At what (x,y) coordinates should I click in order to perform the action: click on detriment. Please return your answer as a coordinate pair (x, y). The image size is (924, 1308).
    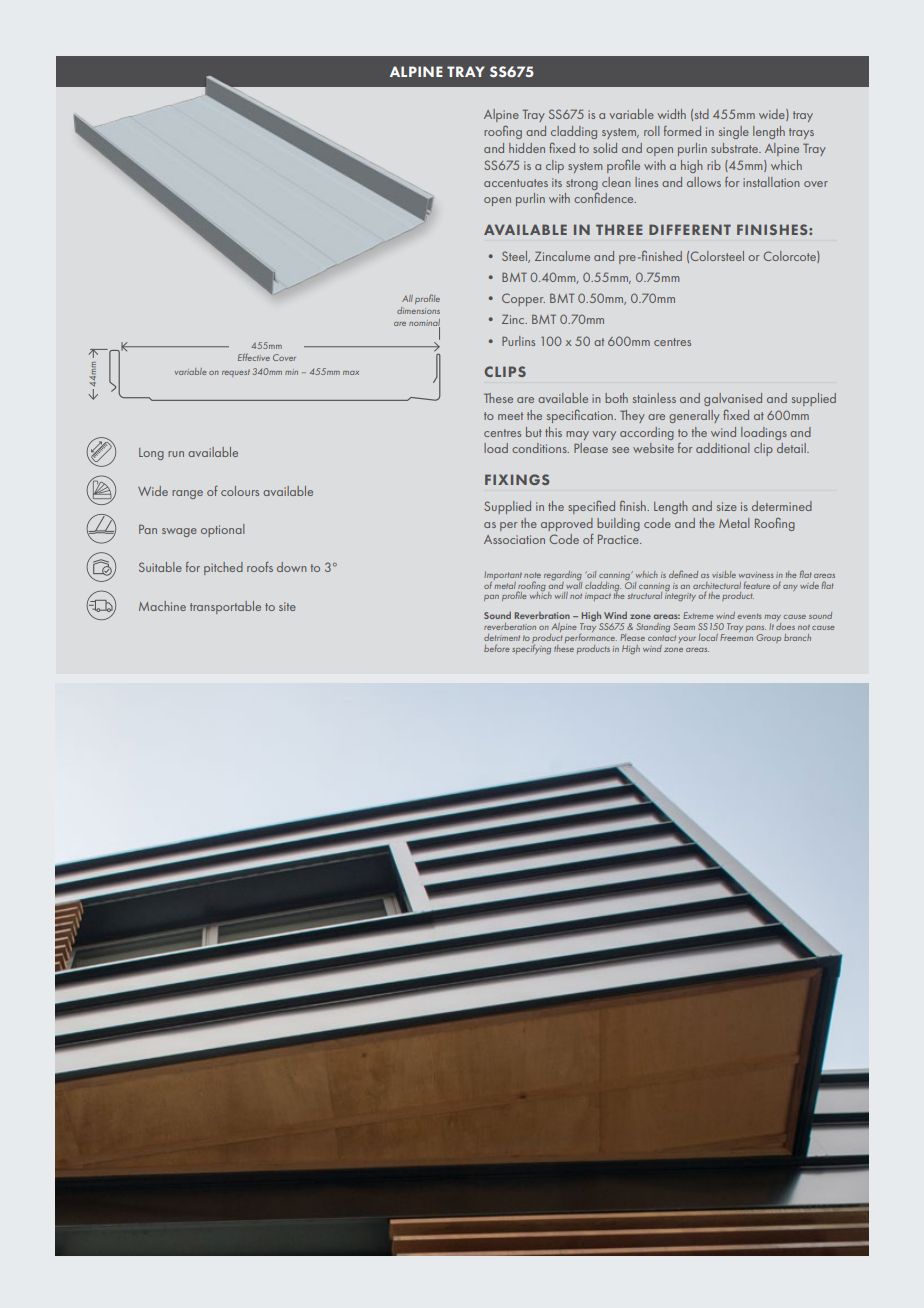
    Looking at the image, I should click on (502, 637).
